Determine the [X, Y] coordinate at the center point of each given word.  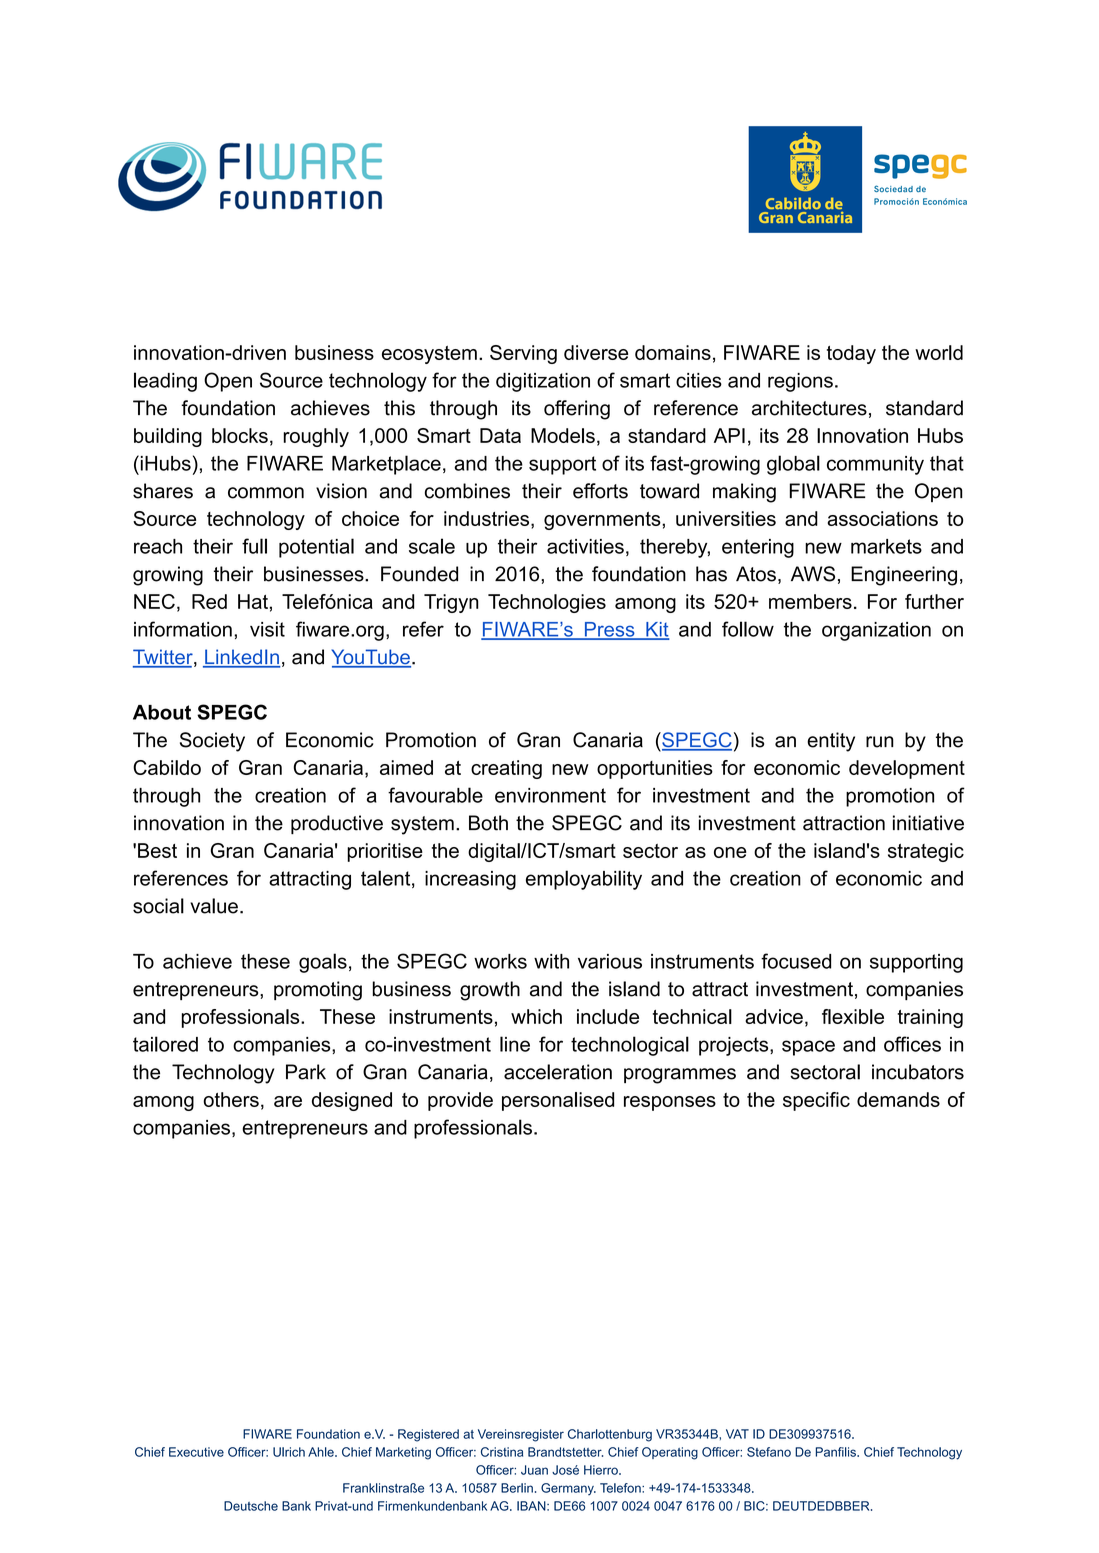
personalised [558, 1101]
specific [816, 1101]
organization [876, 631]
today [851, 354]
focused [796, 961]
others [231, 1099]
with [551, 961]
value [214, 906]
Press [609, 630]
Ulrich [289, 1452]
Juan [534, 1470]
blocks [240, 435]
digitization [543, 382]
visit [267, 629]
